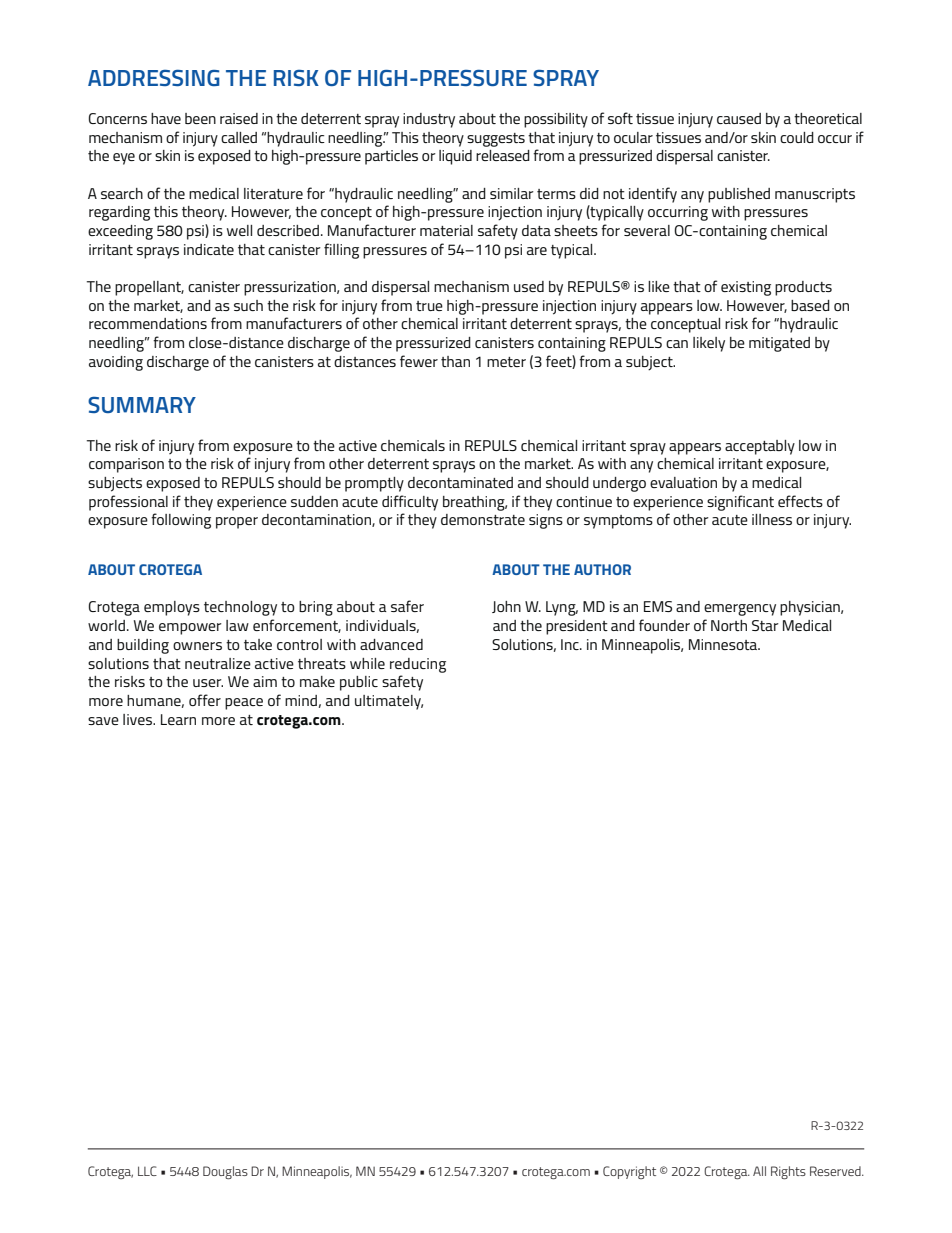  Describe the element at coordinates (359, 683) in the page. I see `public` at that location.
